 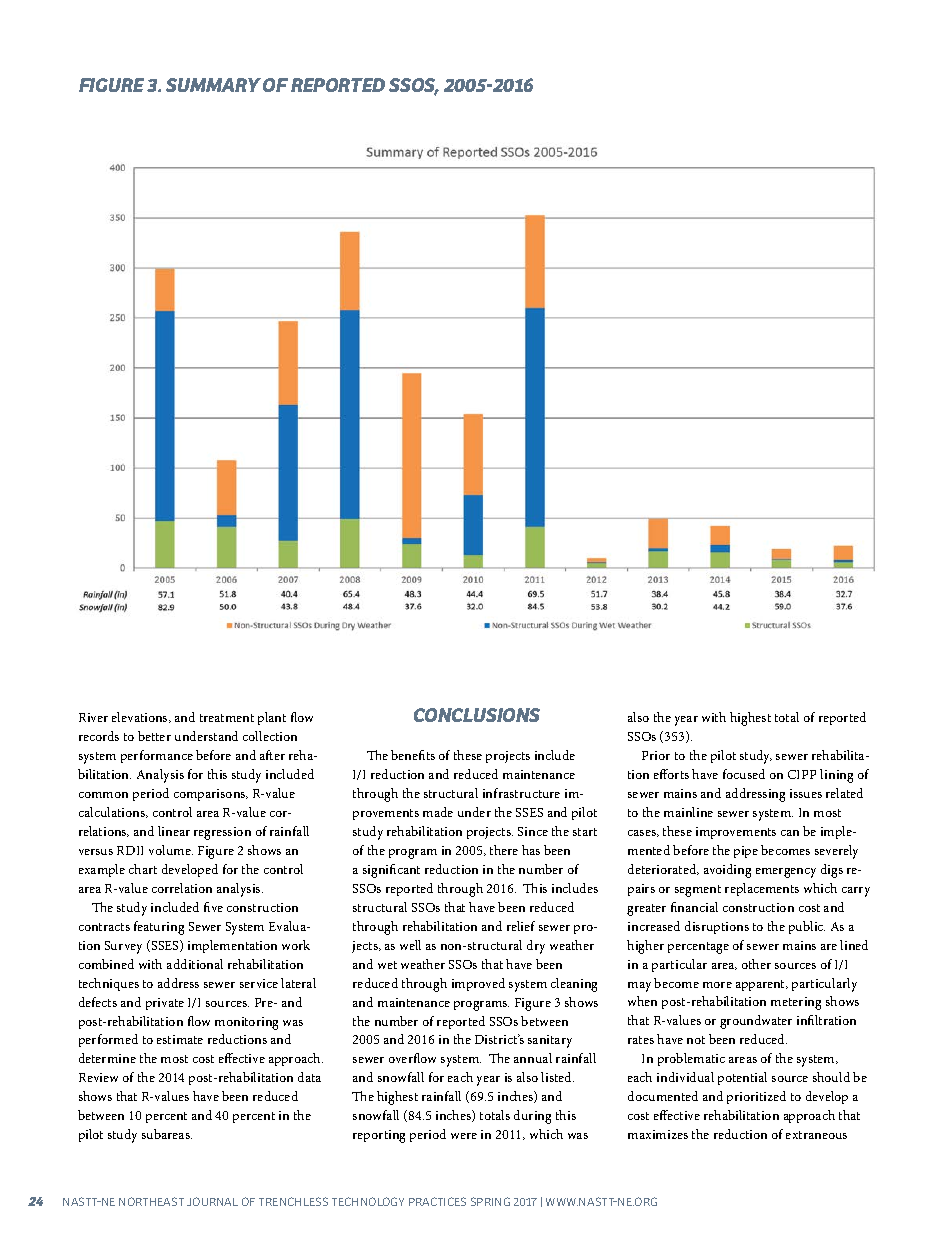 What do you see at coordinates (413, 755) in the document?
I see `benefits` at bounding box center [413, 755].
